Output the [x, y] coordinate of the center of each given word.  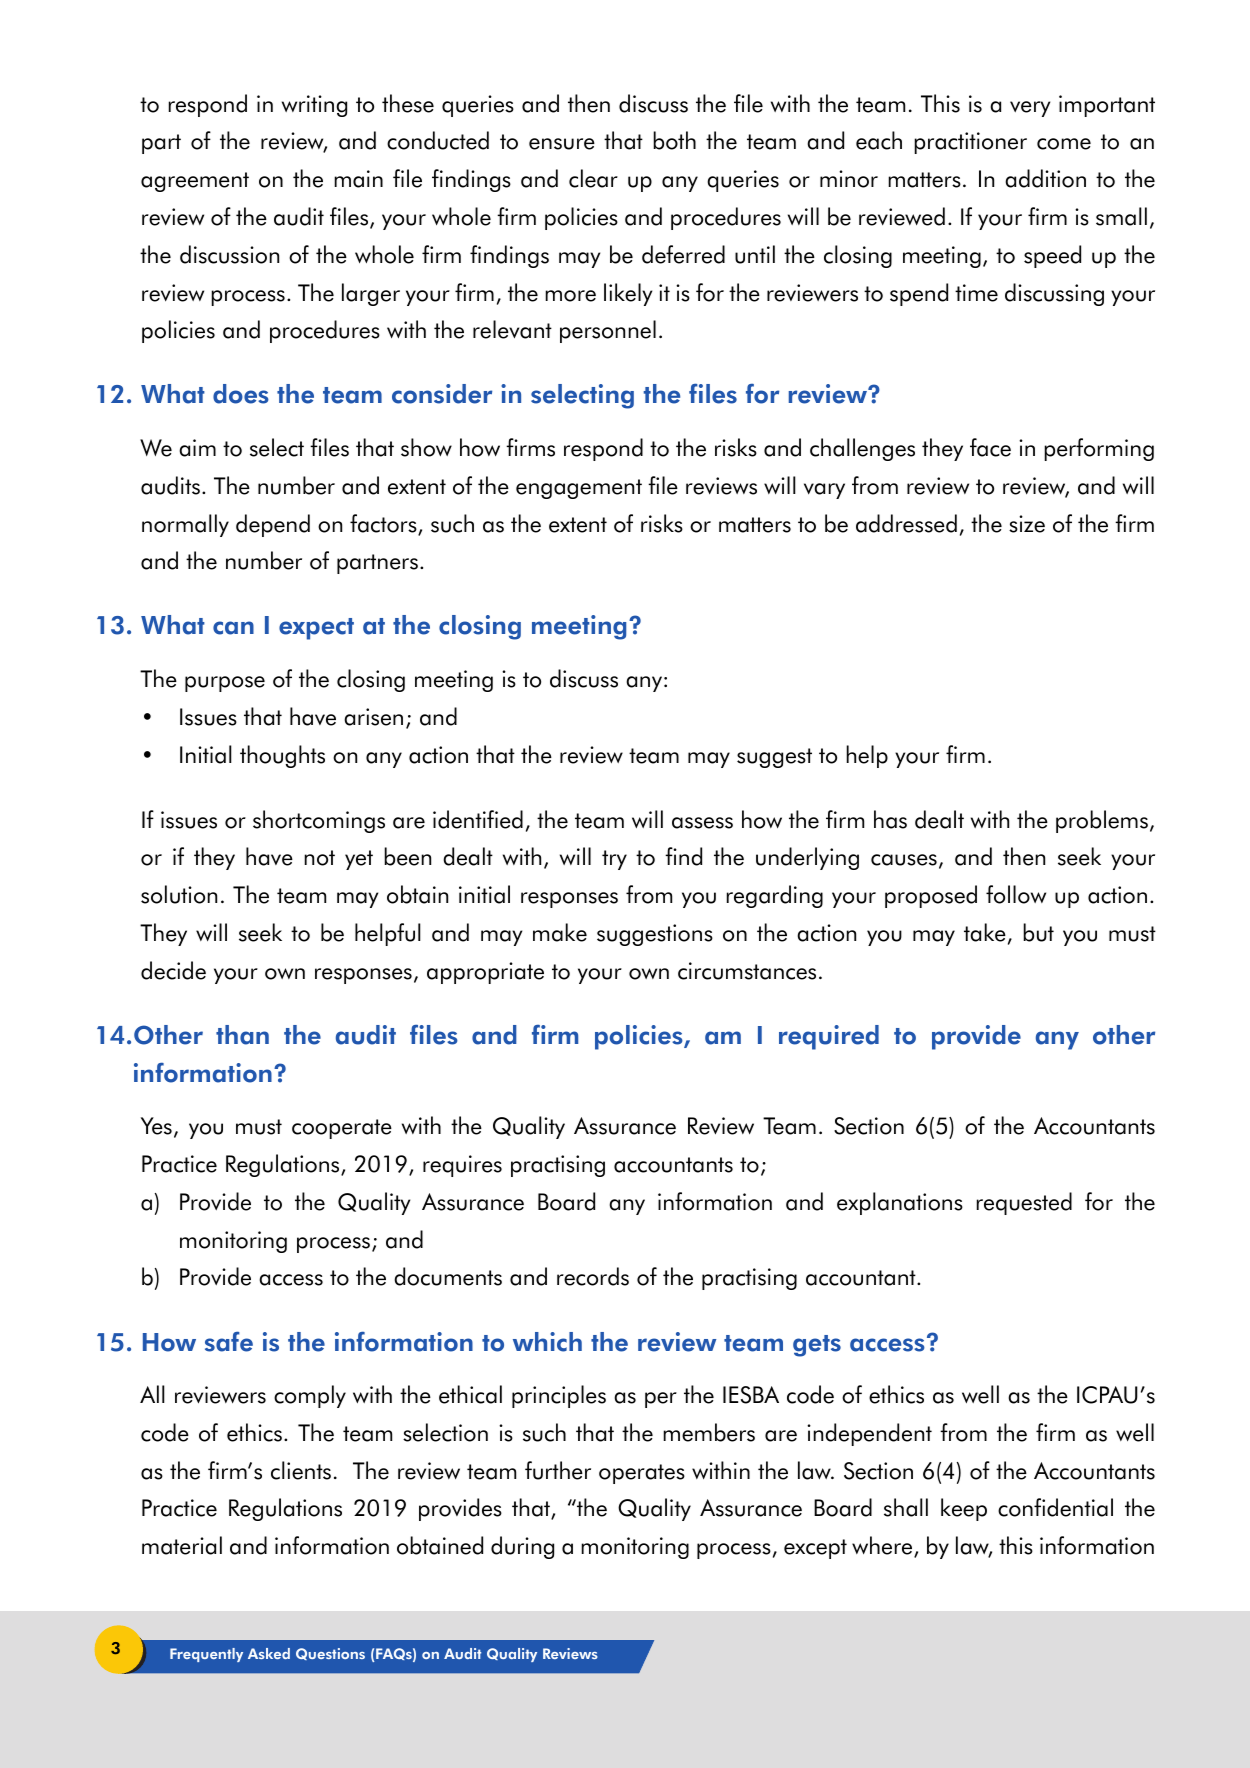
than [242, 1035]
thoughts [282, 756]
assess [702, 823]
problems [1102, 821]
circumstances [747, 971]
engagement [579, 489]
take [985, 932]
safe [229, 1341]
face [990, 447]
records [593, 1276]
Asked [269, 1653]
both [674, 140]
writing [314, 106]
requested [1024, 1203]
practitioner [970, 143]
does [241, 394]
